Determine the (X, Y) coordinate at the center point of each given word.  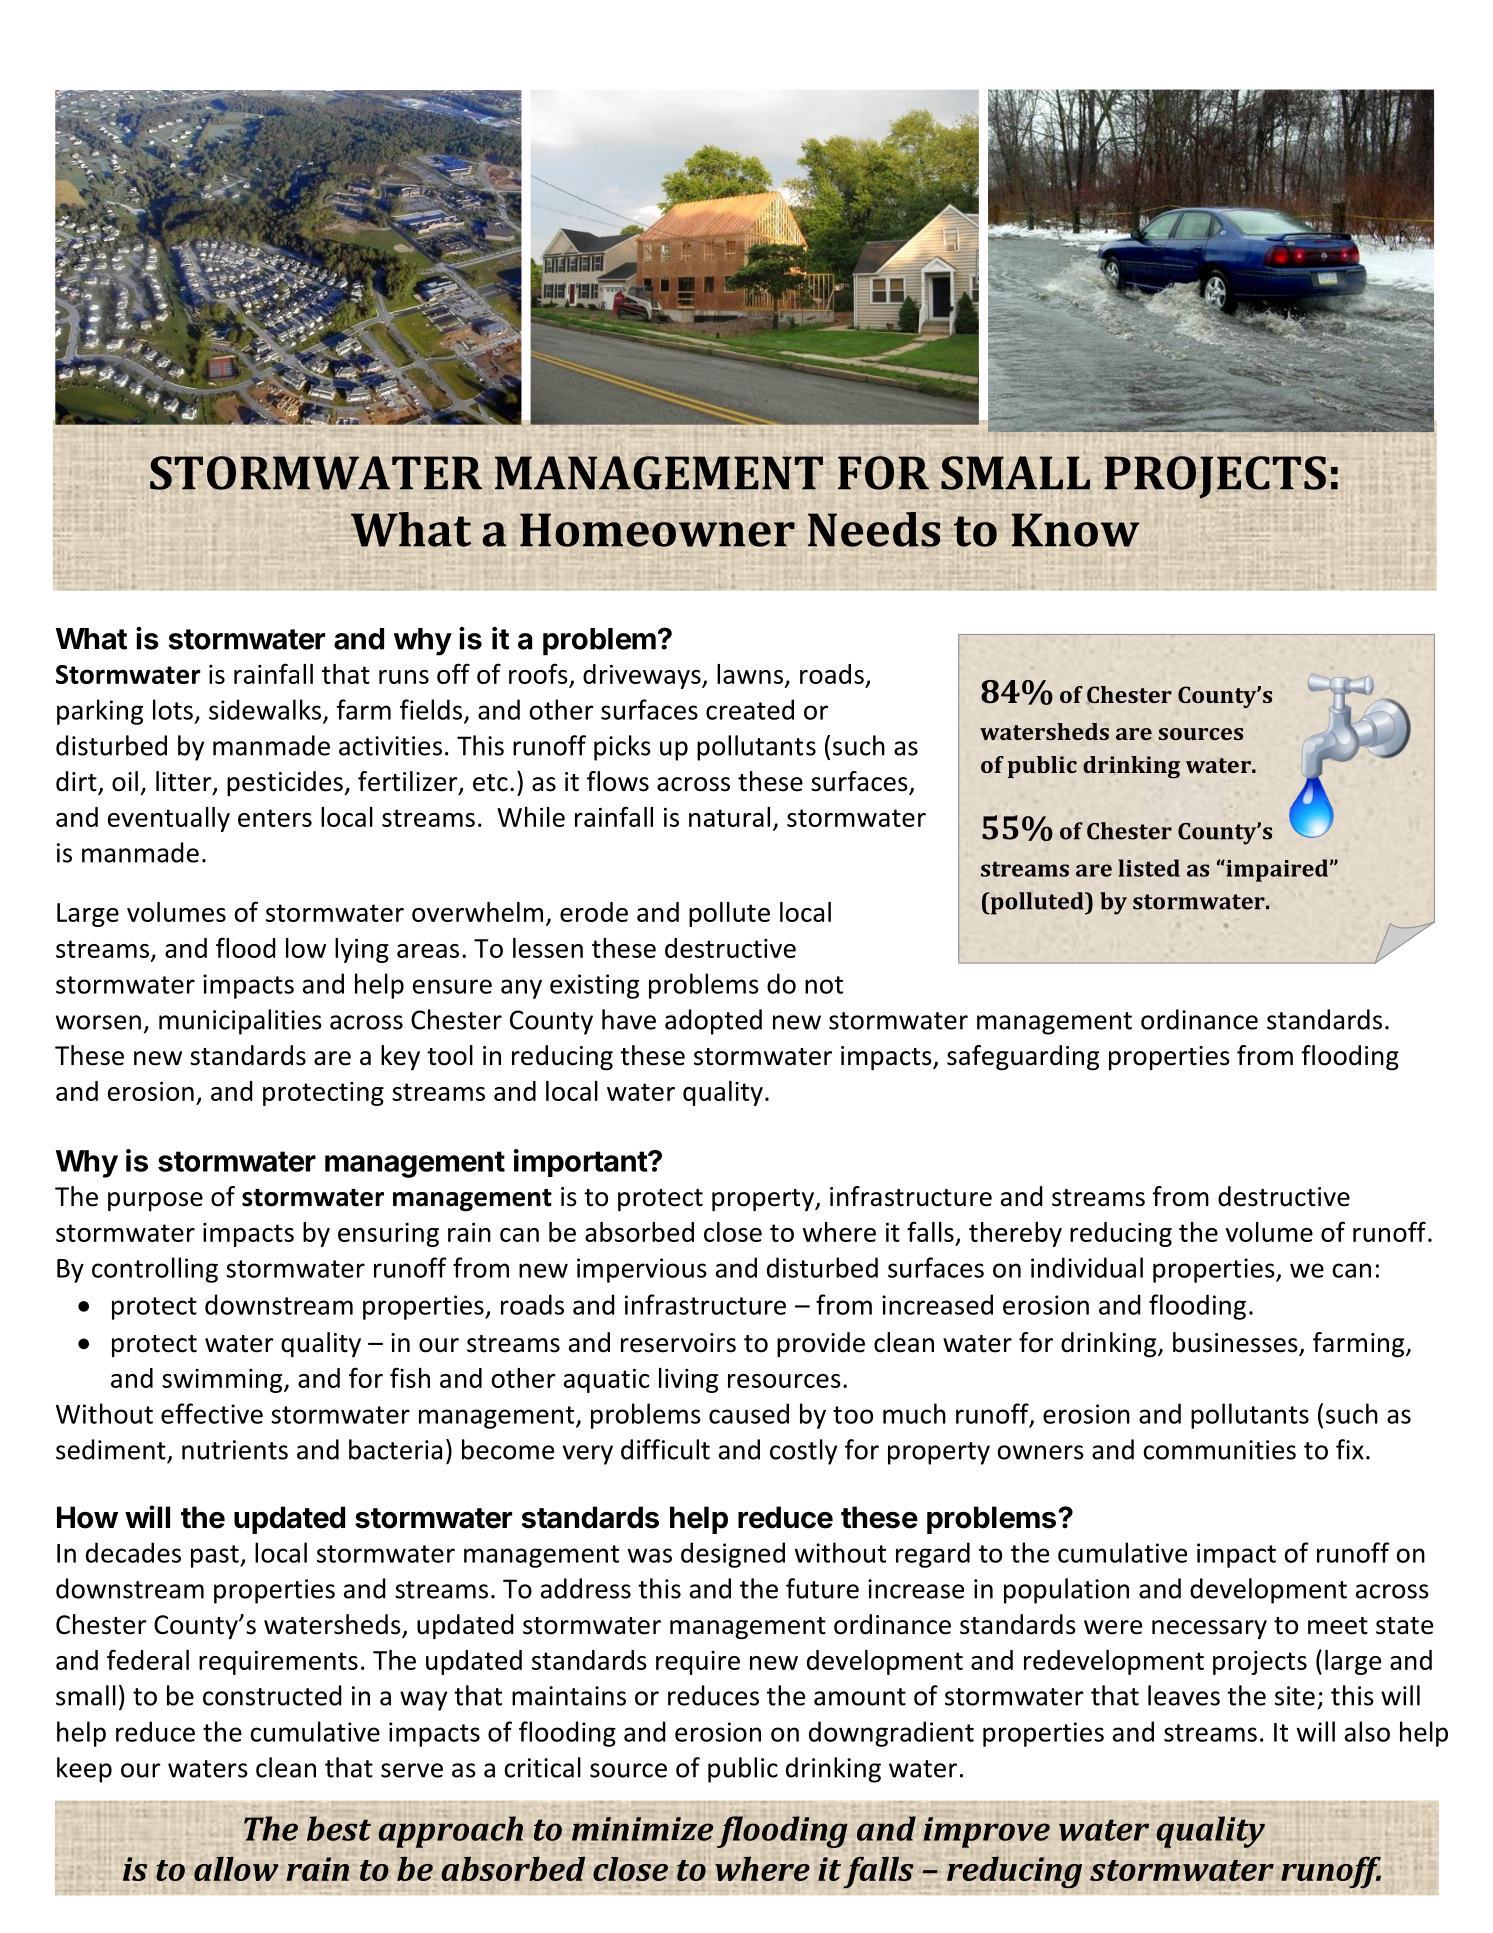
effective (212, 1413)
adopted (713, 1022)
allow (236, 1869)
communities (1219, 1450)
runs (404, 677)
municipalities (240, 1022)
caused (749, 1413)
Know (1075, 530)
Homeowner (657, 530)
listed (1149, 868)
